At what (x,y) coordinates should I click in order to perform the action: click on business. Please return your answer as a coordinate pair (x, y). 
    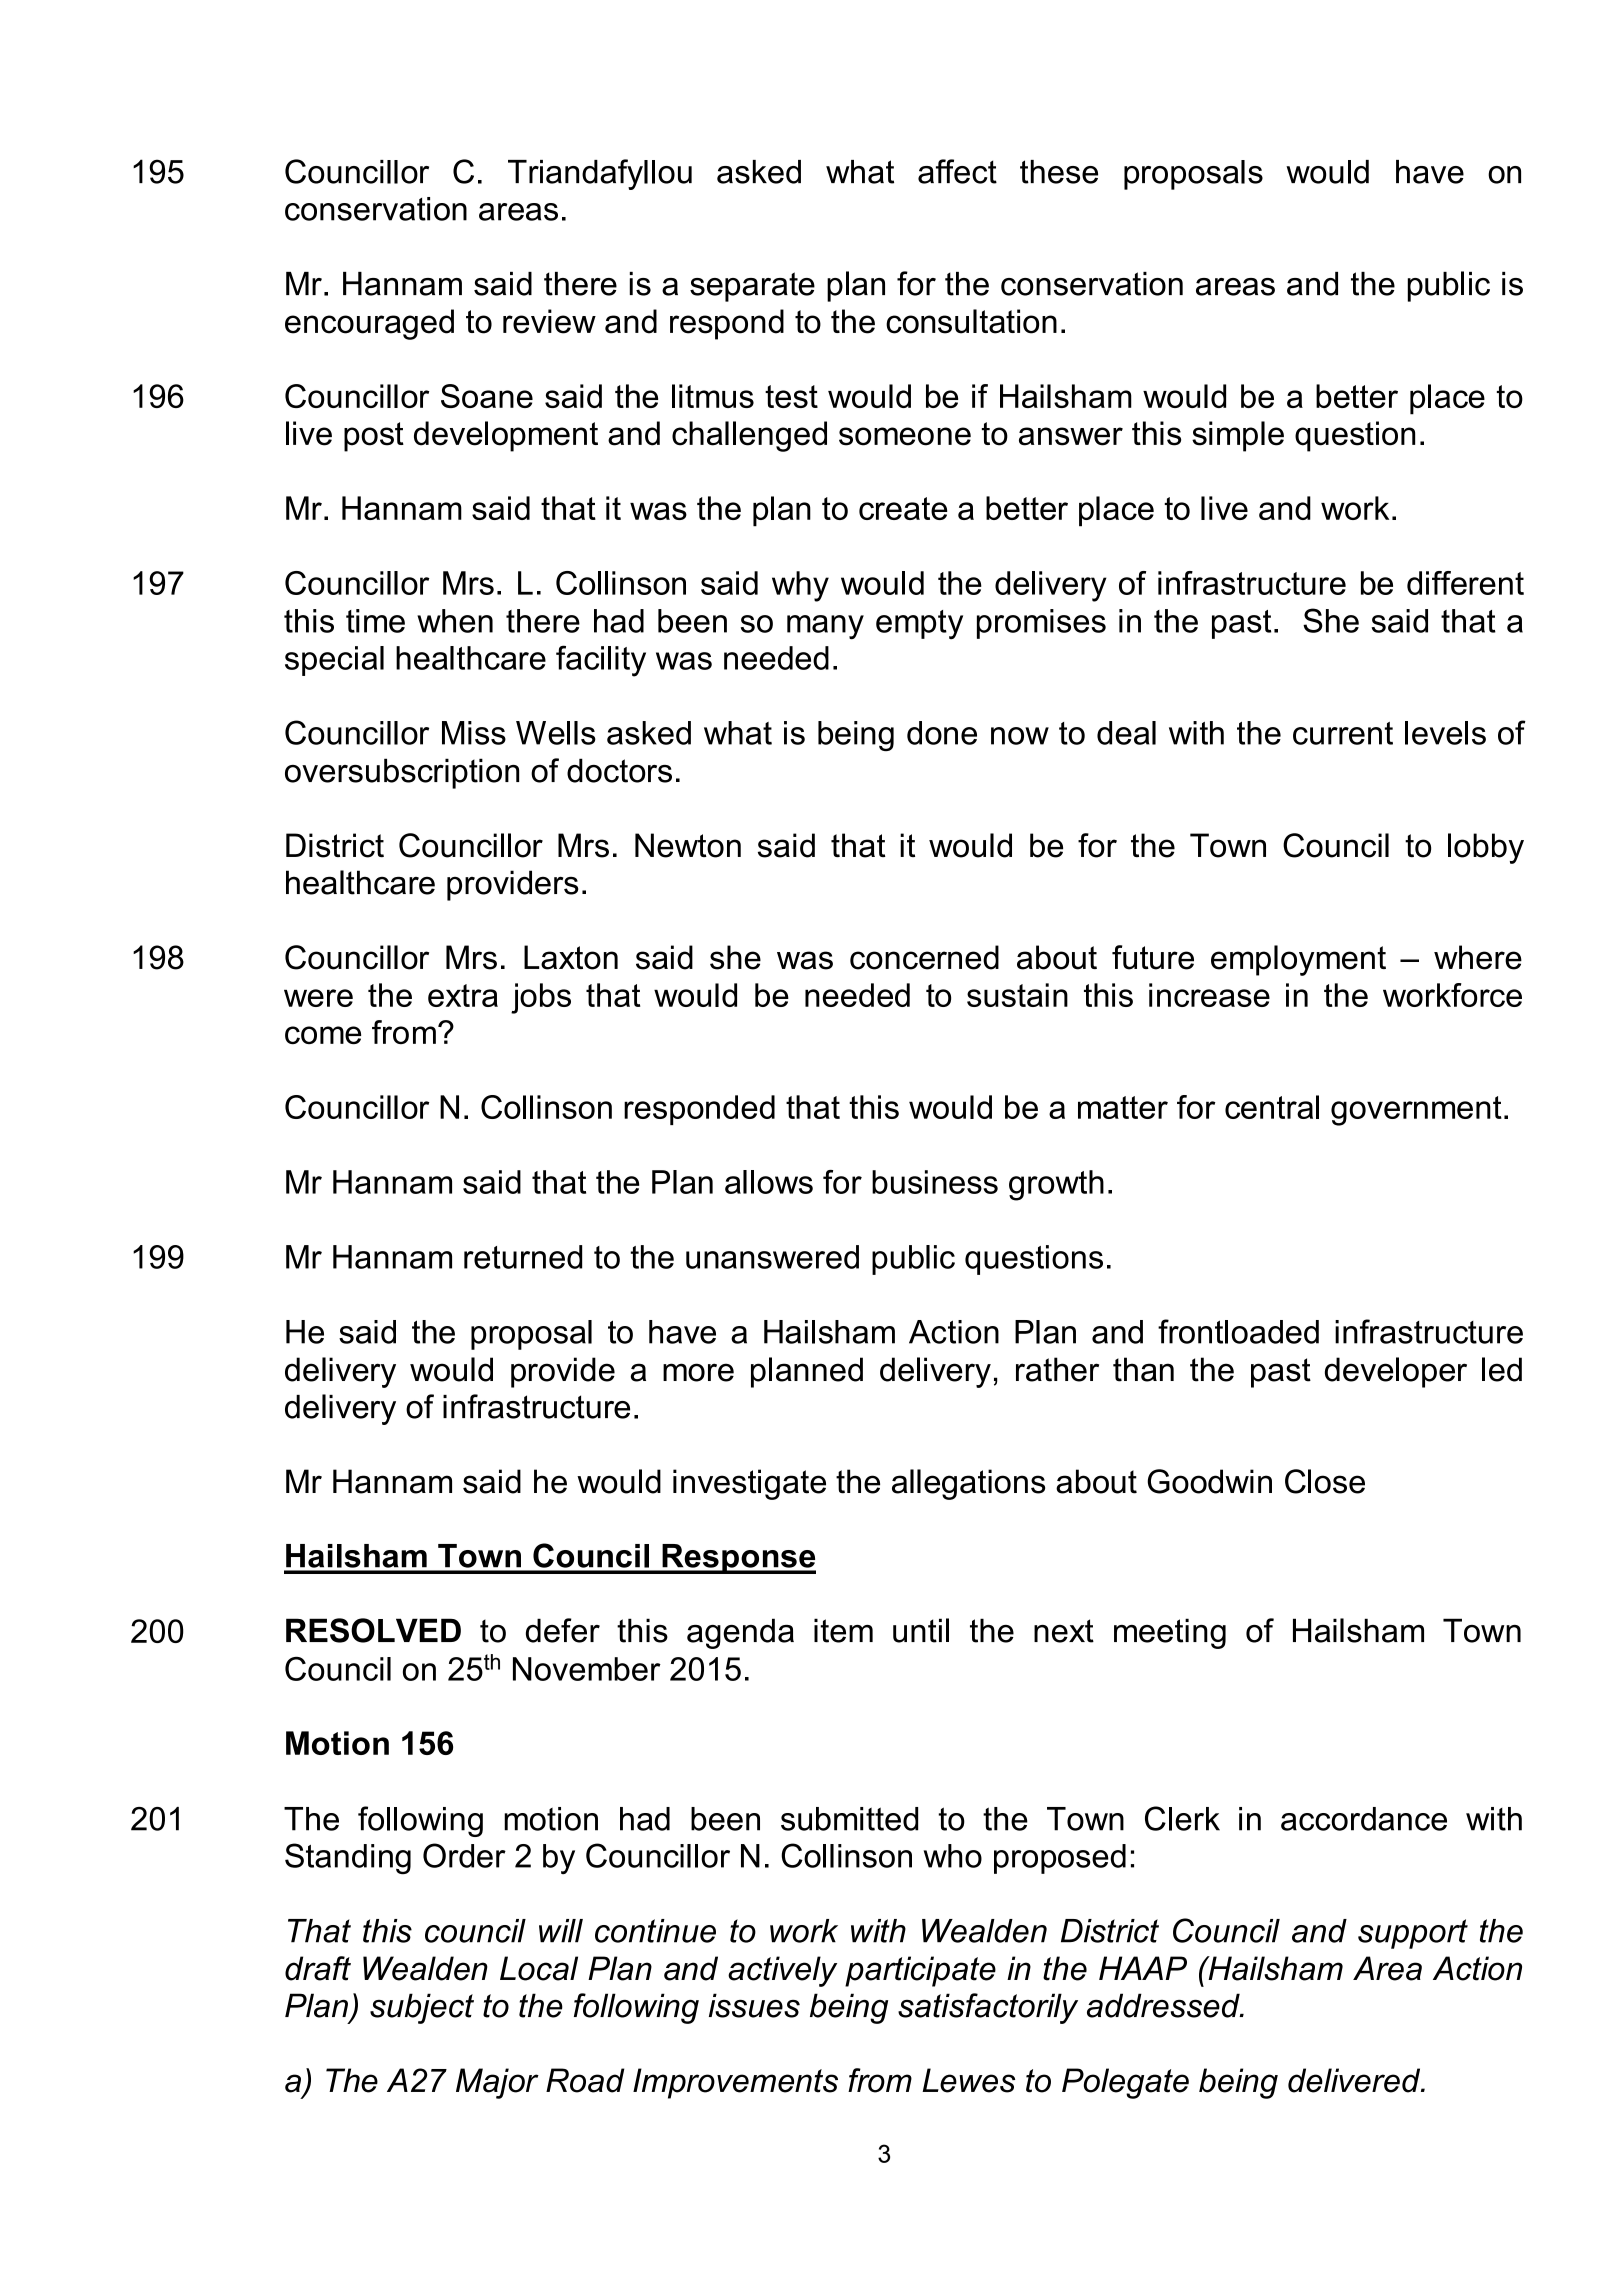
    Looking at the image, I should click on (935, 1182).
